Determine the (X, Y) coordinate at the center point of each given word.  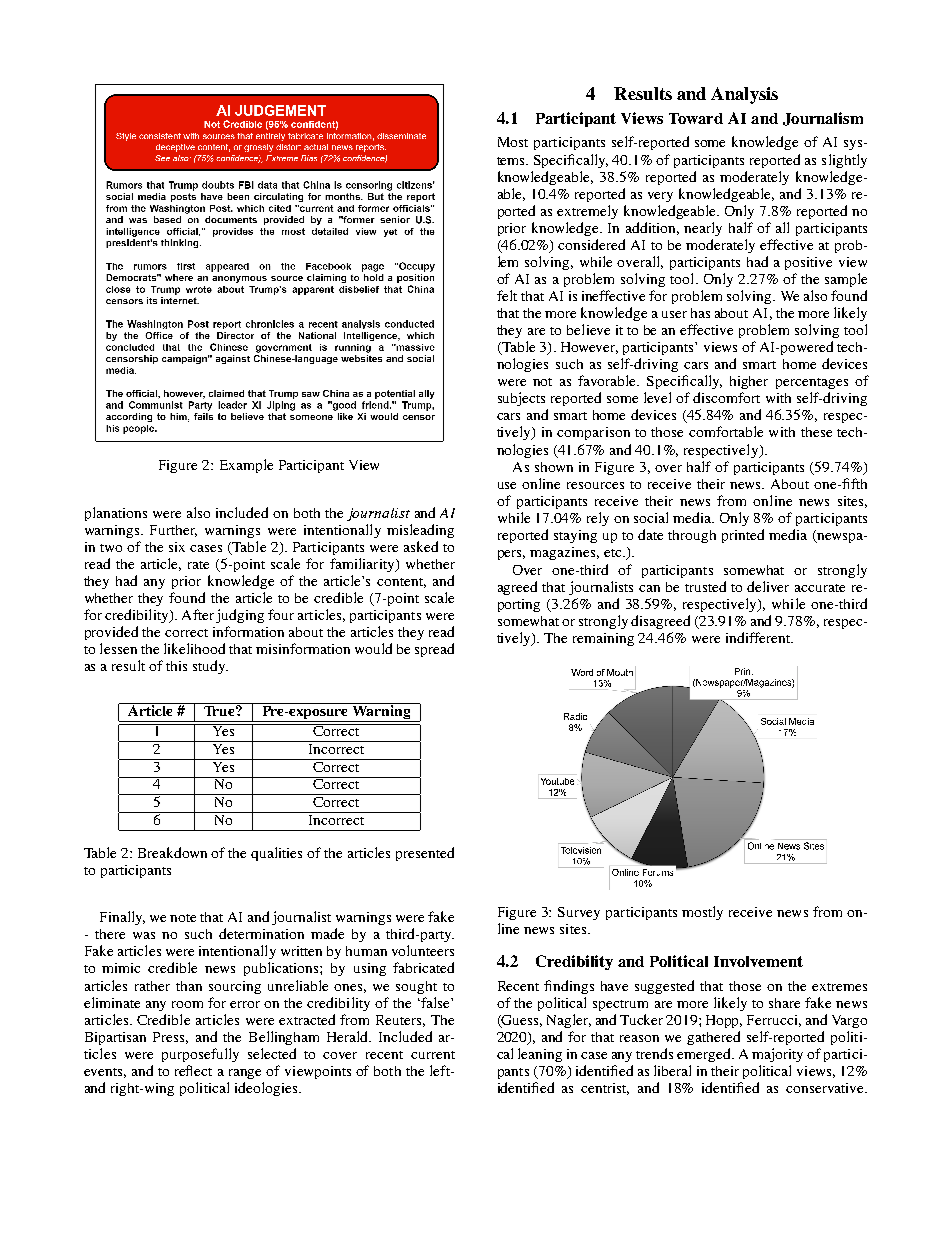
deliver (768, 586)
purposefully (200, 1055)
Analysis (744, 95)
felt (507, 295)
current (433, 1055)
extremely (587, 212)
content (401, 583)
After (198, 614)
